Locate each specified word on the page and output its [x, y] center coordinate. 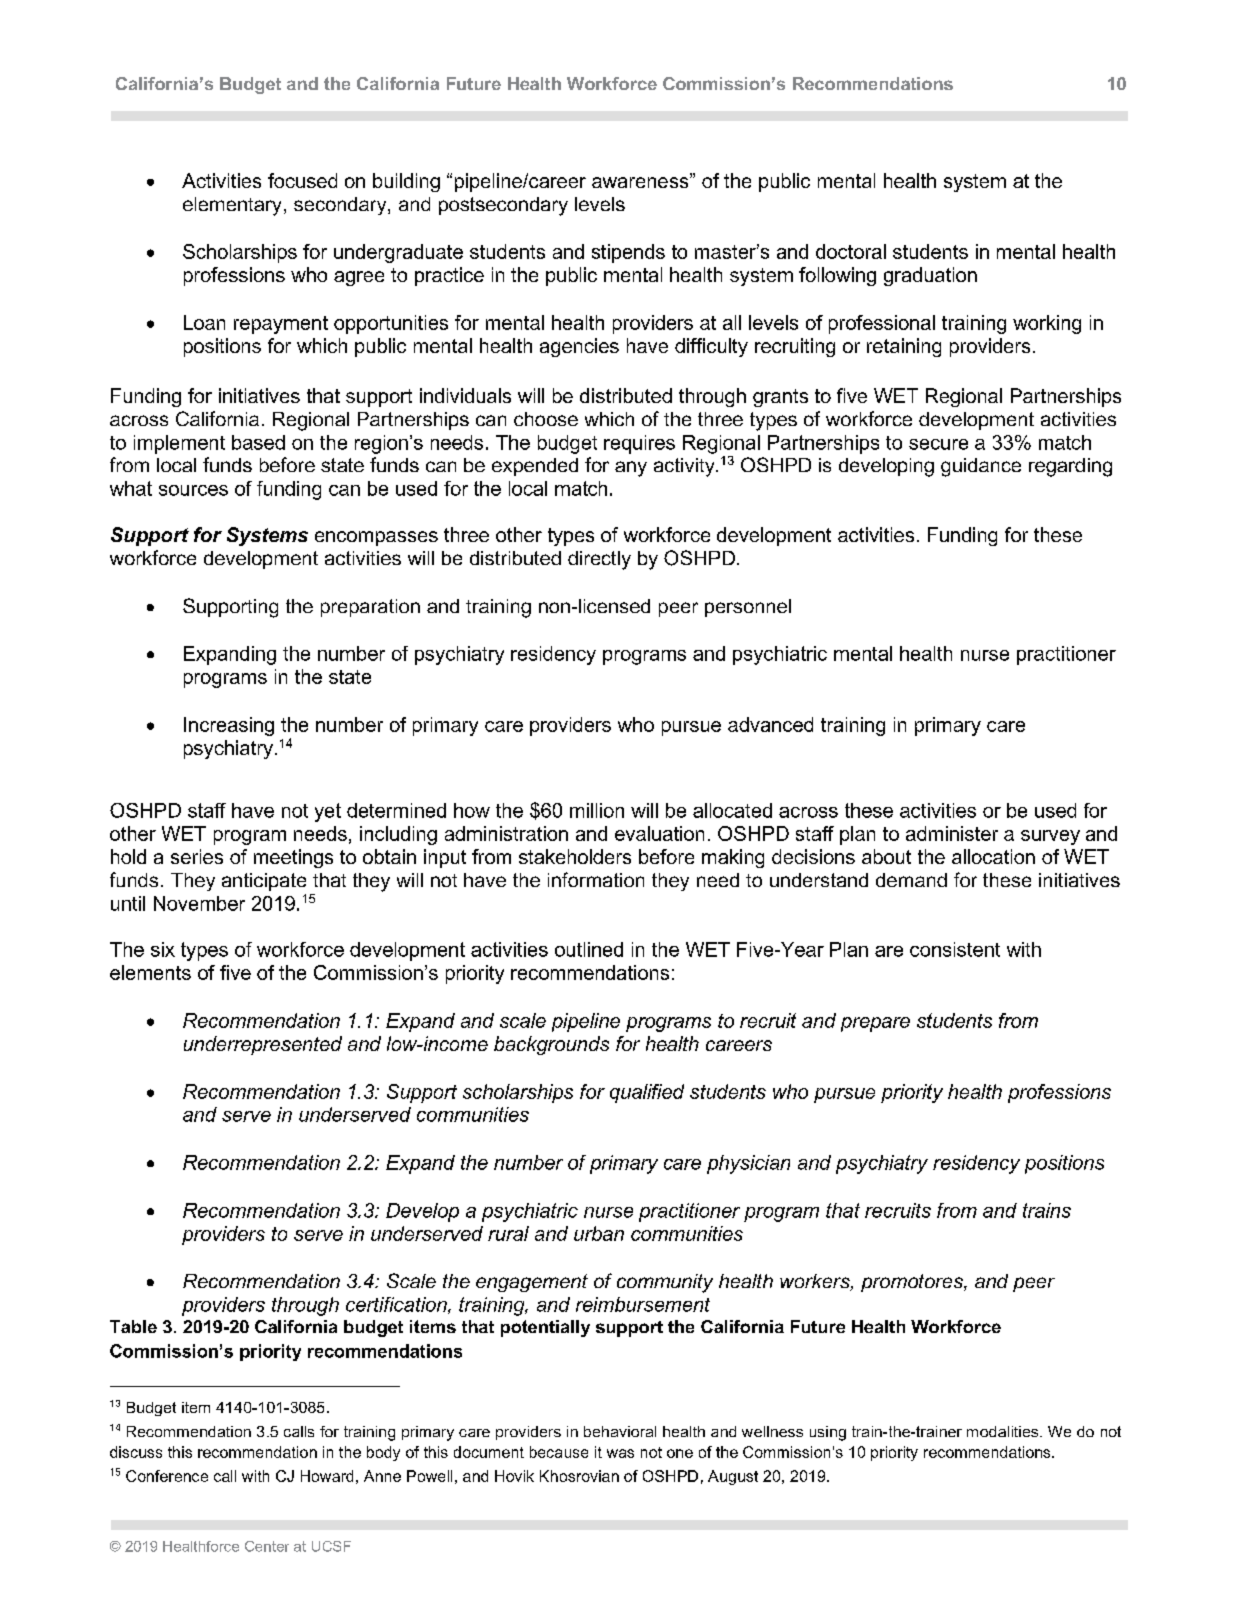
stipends [628, 253]
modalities [1004, 1431]
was [620, 1453]
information [596, 879]
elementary [232, 206]
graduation [930, 276]
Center [267, 1546]
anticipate [264, 882]
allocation [993, 856]
